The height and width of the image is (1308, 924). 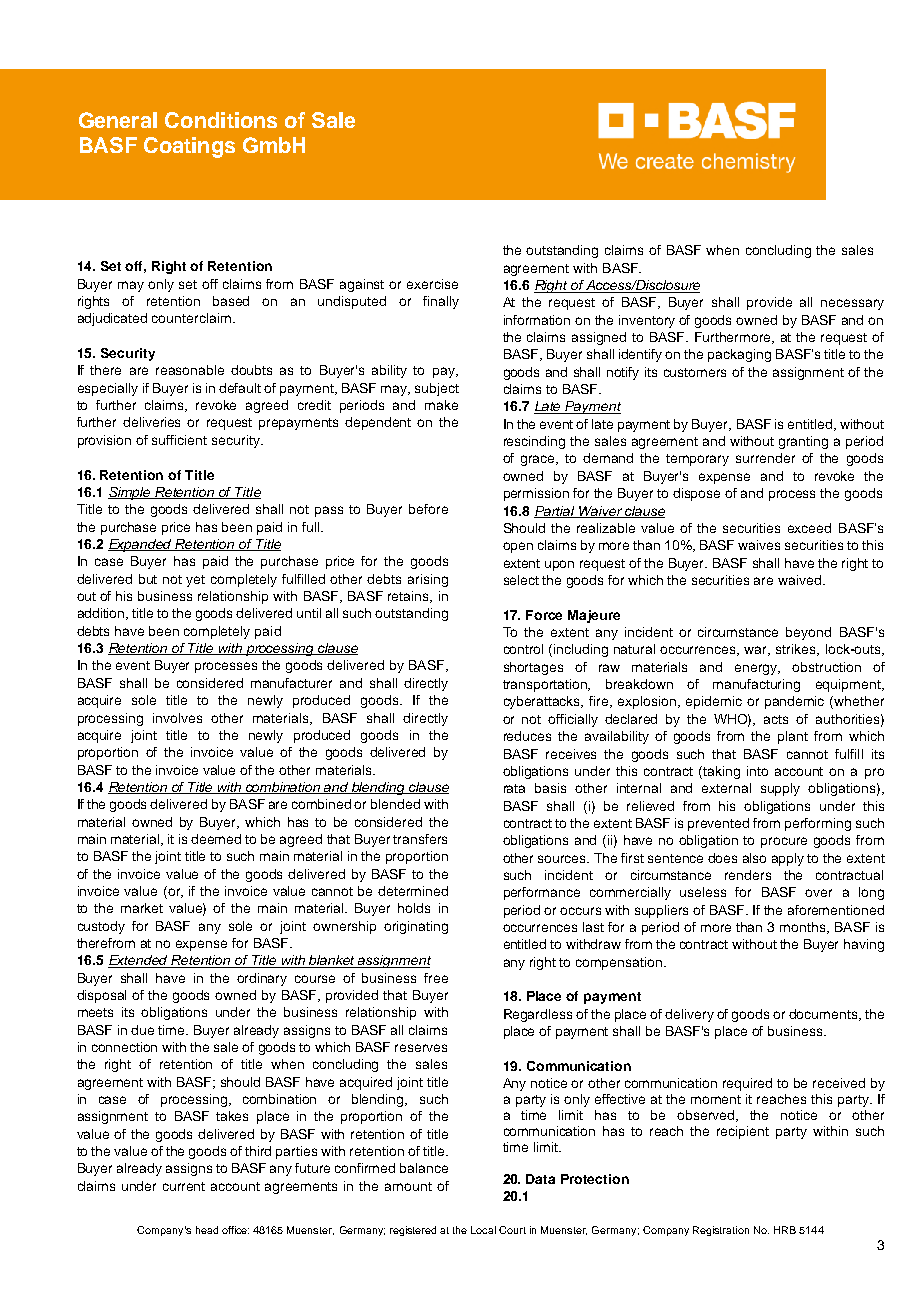 I want to click on Simple, so click(x=131, y=493).
